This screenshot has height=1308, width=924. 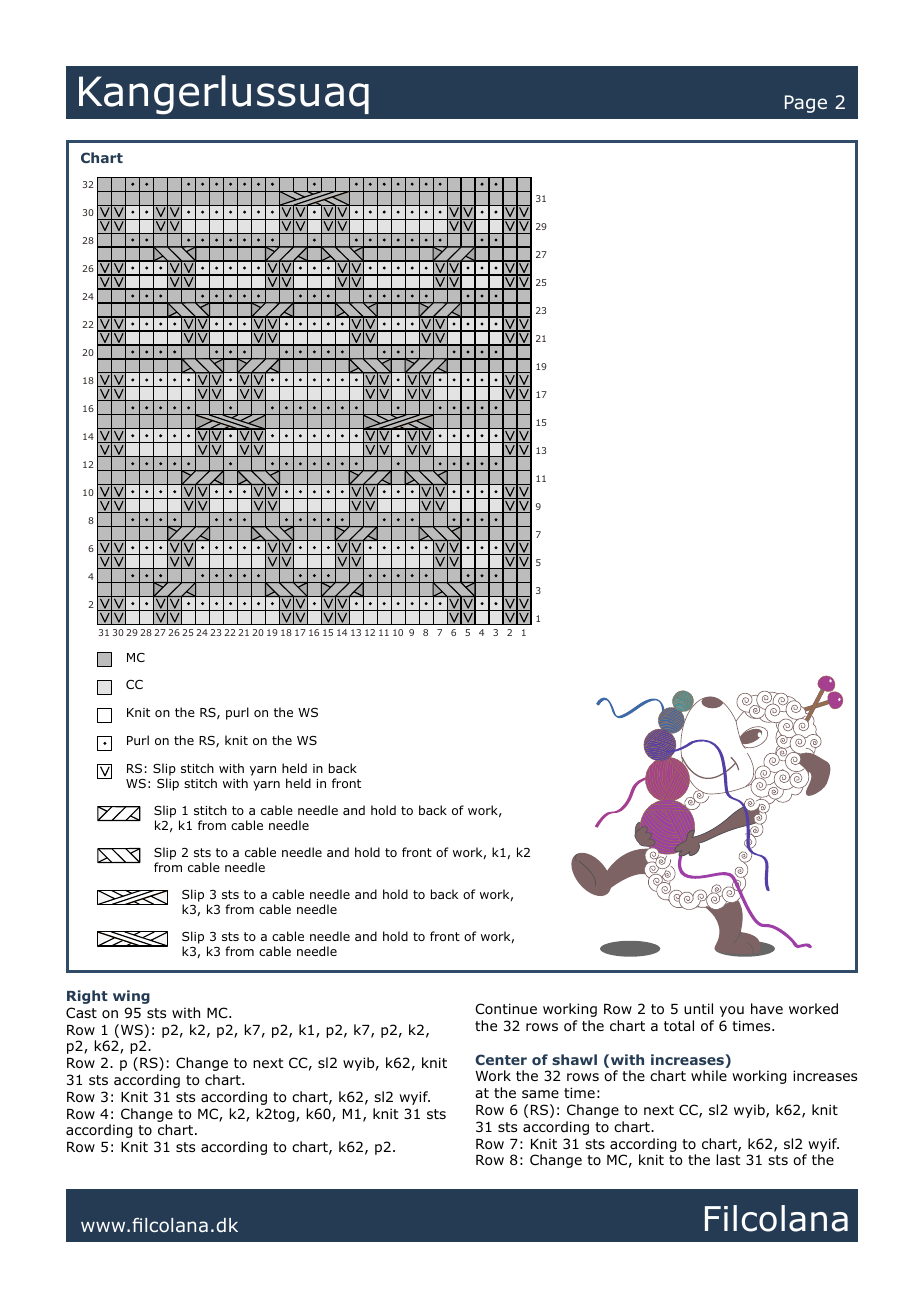 I want to click on wing, so click(x=131, y=997).
